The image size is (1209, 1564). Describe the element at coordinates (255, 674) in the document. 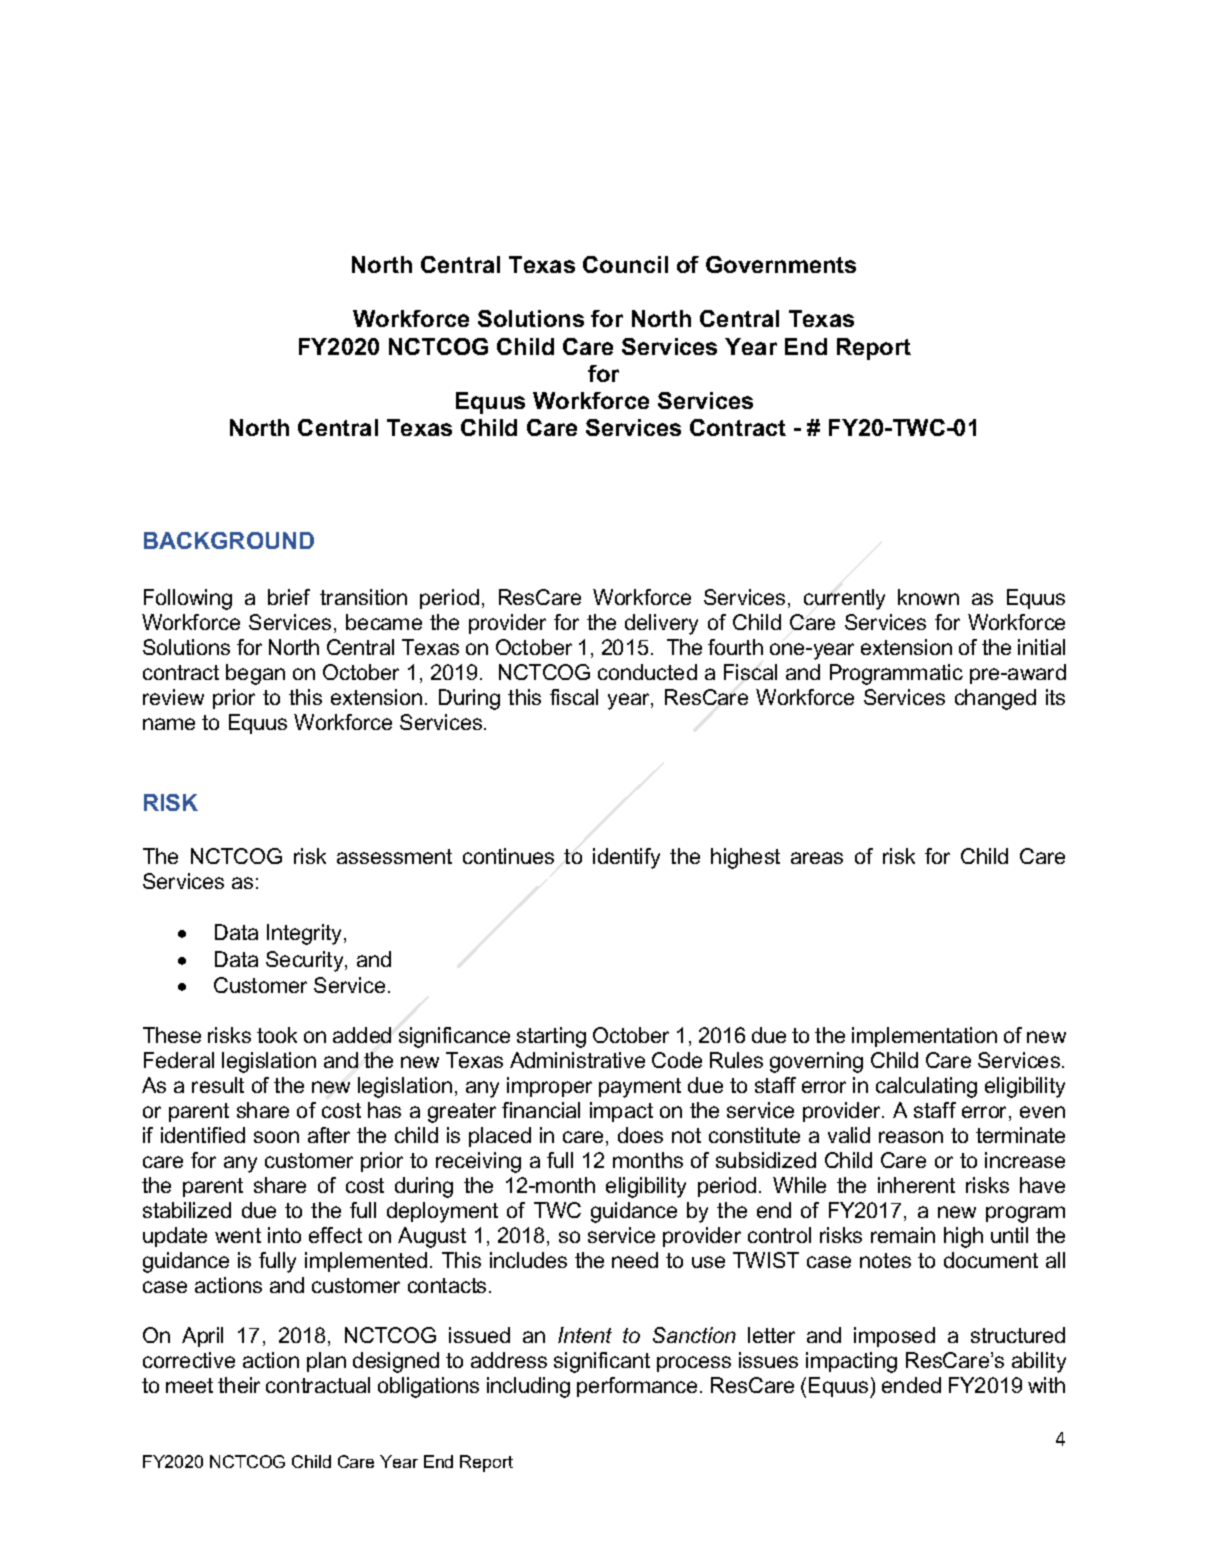

I see `began` at that location.
